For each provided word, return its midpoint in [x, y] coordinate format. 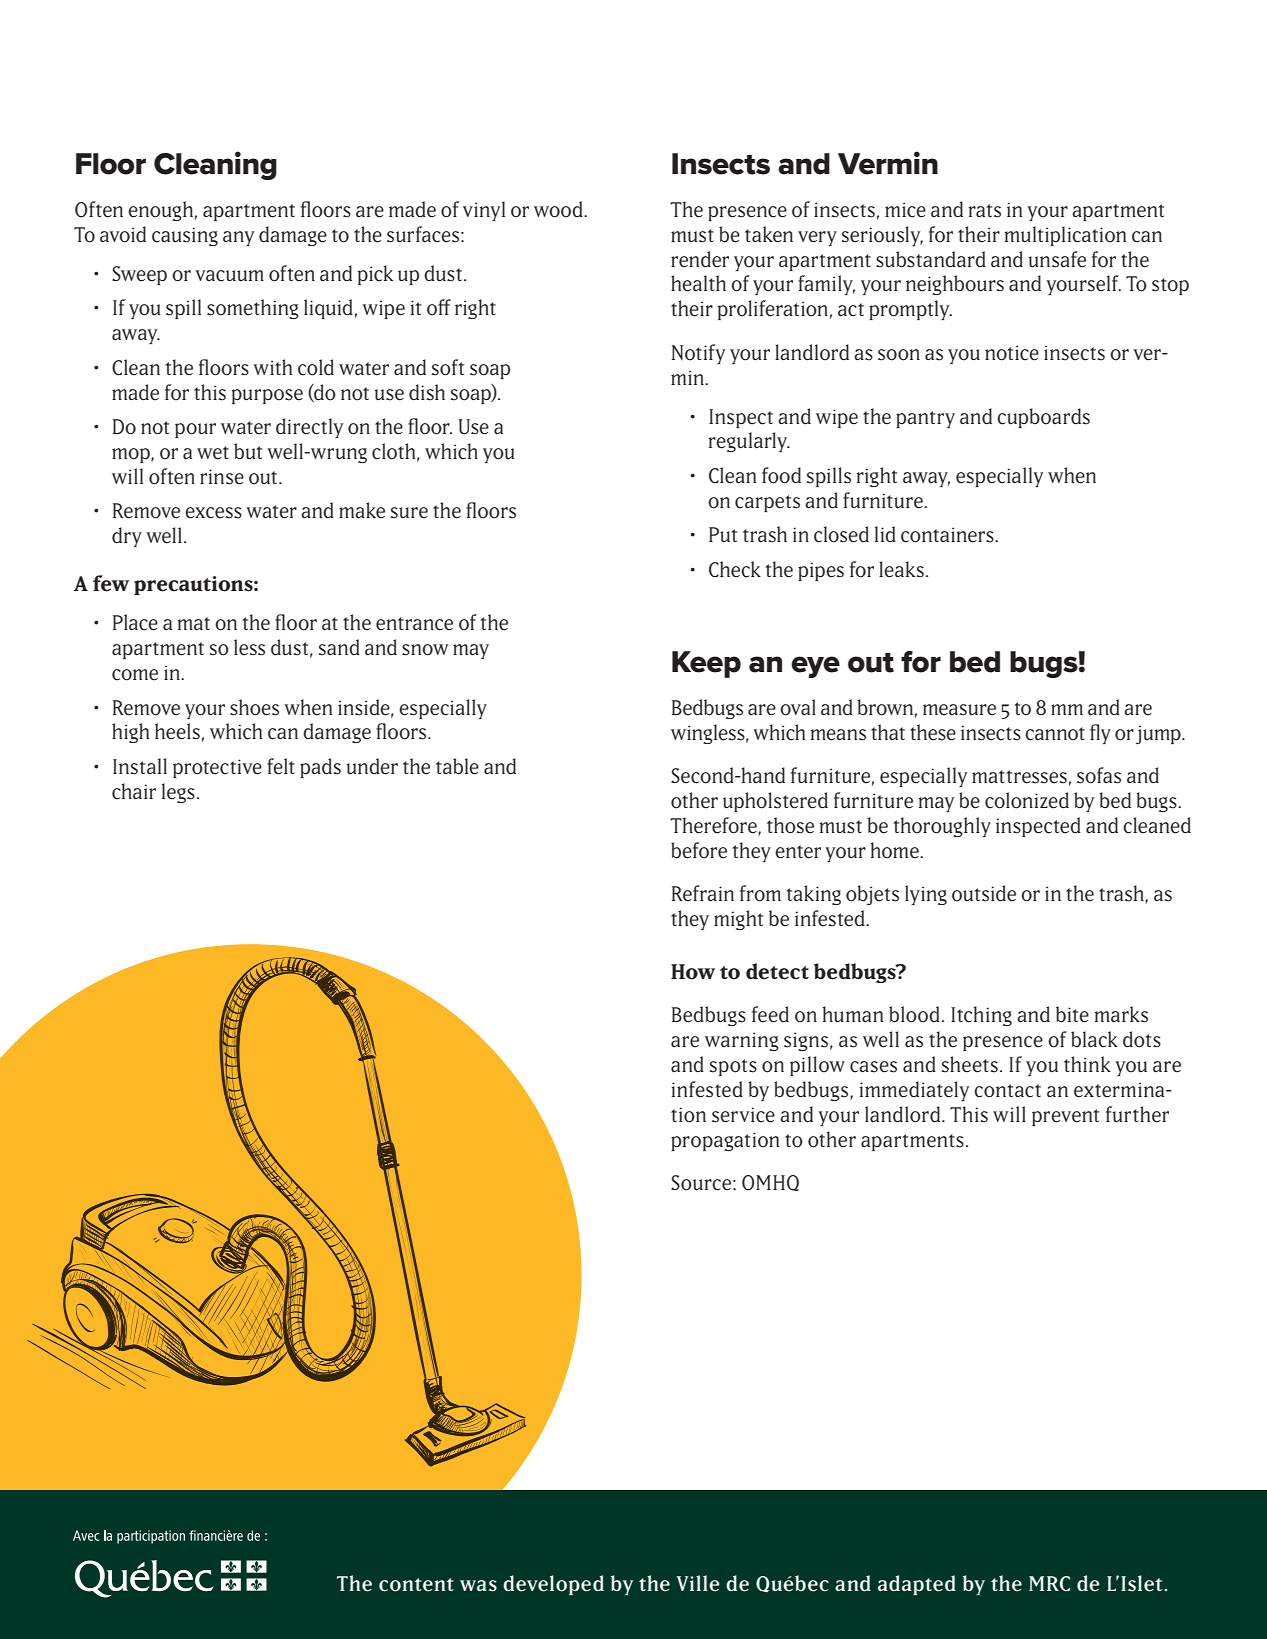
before [699, 850]
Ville [697, 1583]
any [238, 238]
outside [984, 893]
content [416, 1585]
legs [178, 793]
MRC [1049, 1583]
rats [985, 211]
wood [559, 209]
